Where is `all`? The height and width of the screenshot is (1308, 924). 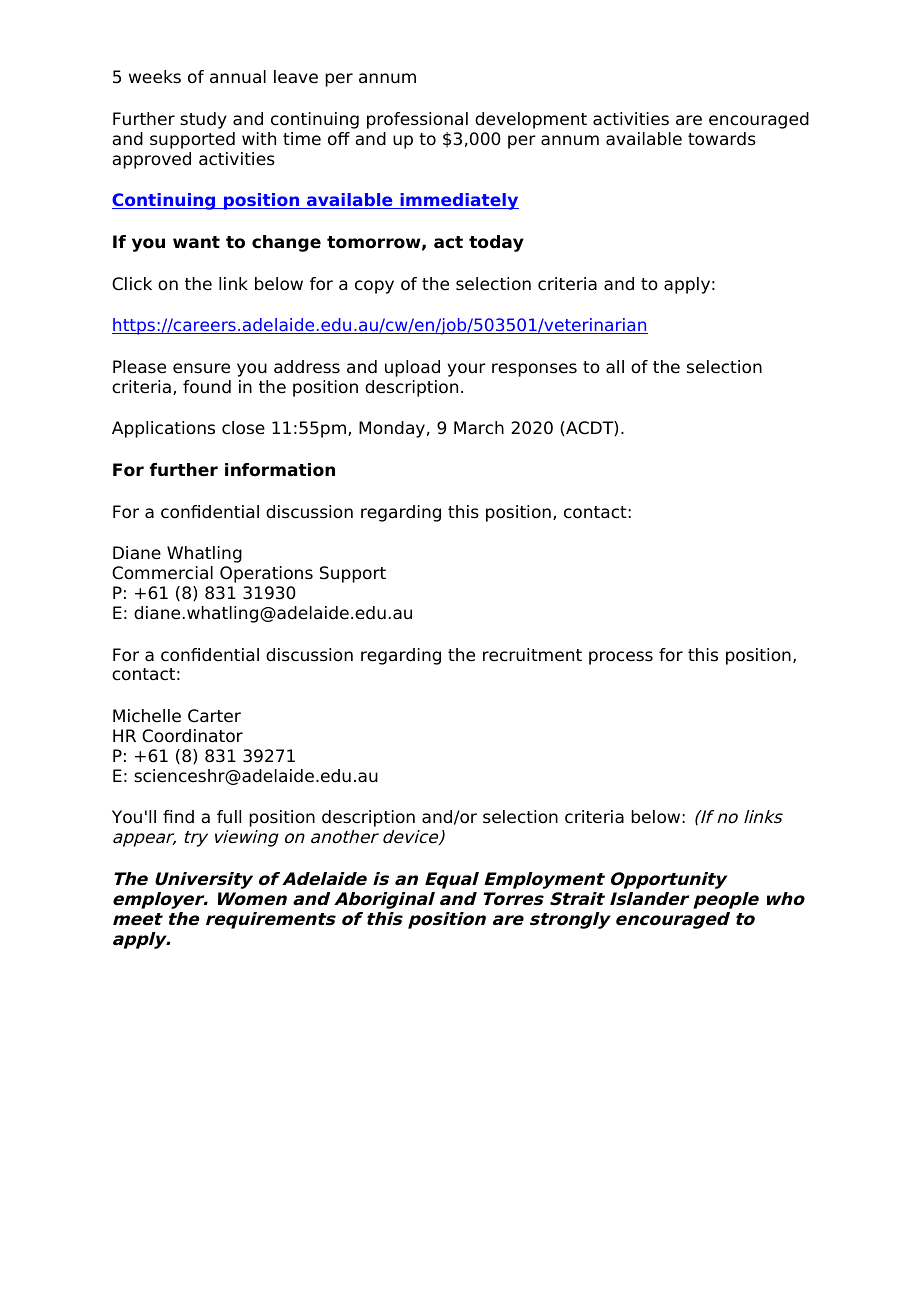
all is located at coordinates (615, 367).
